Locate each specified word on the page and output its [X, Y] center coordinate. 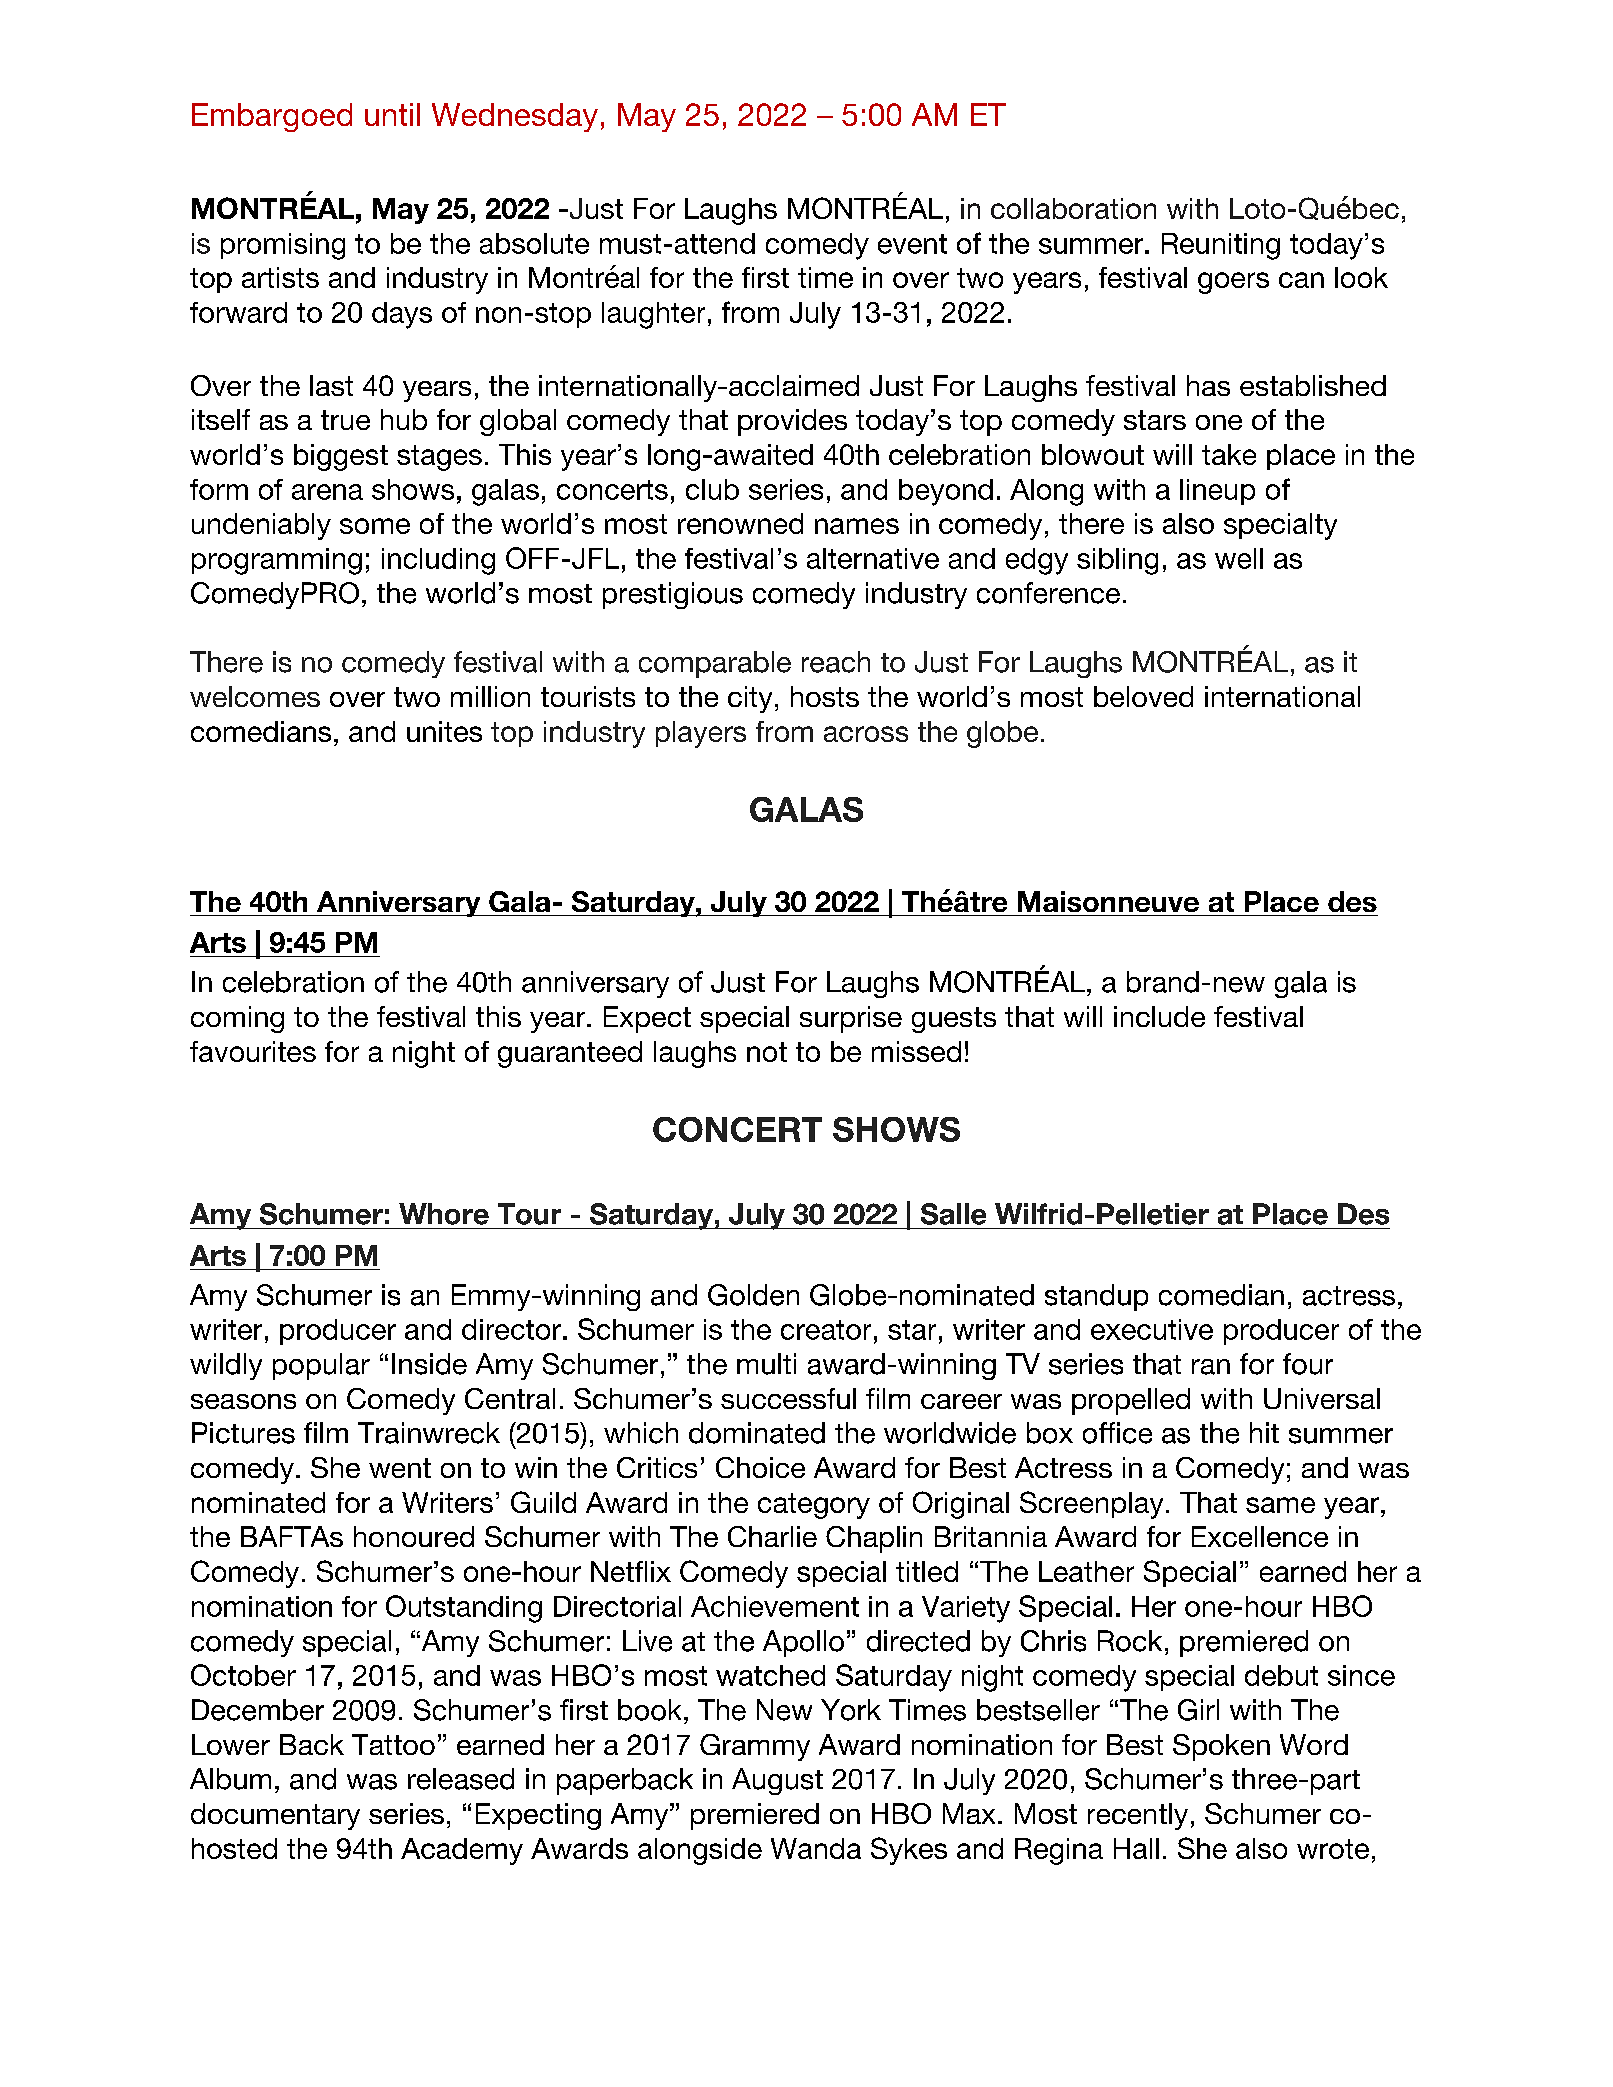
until [392, 114]
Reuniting [1221, 246]
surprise [851, 1019]
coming [237, 1019]
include [1159, 1016]
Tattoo [393, 1744]
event [912, 244]
